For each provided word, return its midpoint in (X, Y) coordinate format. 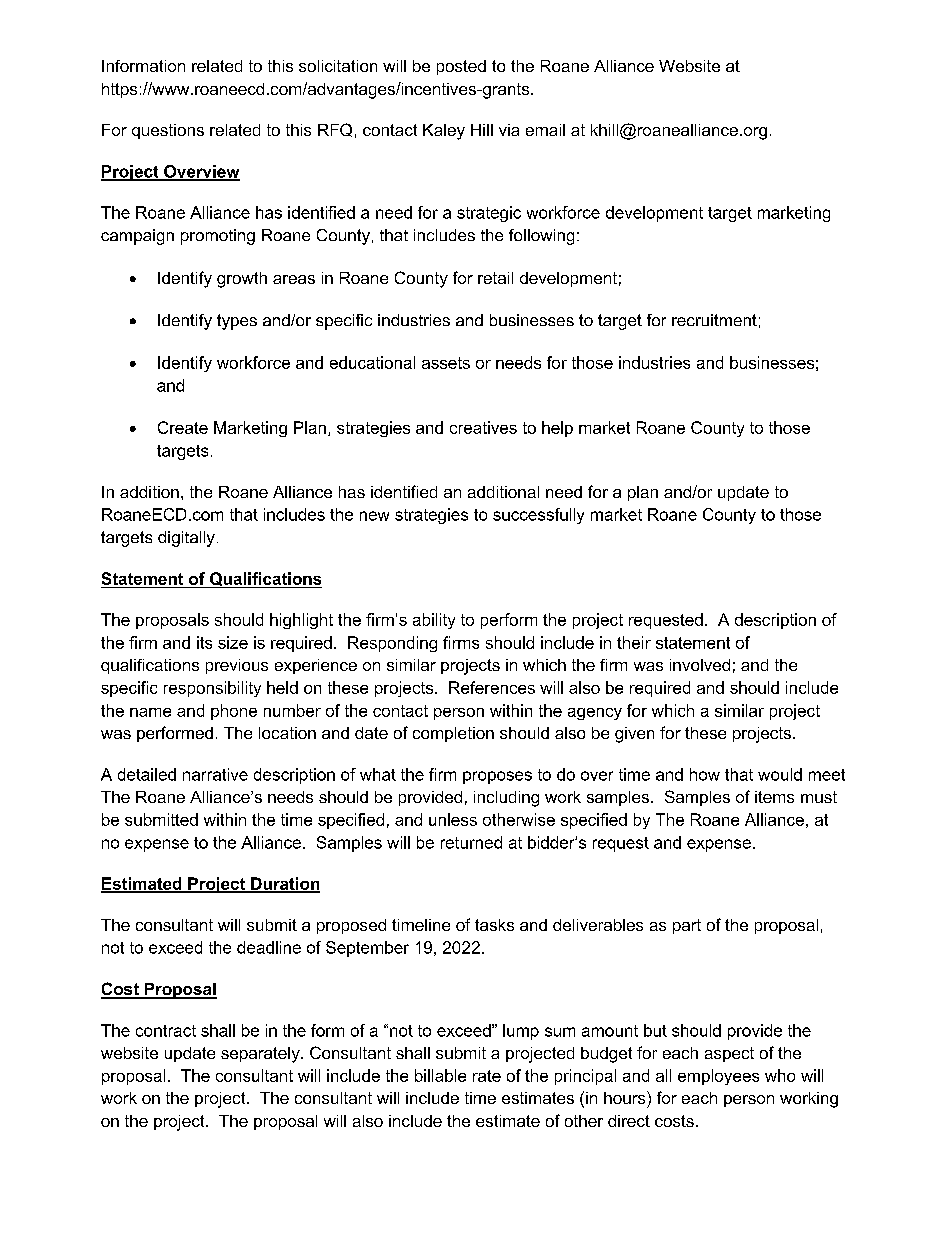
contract (166, 1031)
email (545, 130)
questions (168, 131)
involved (700, 665)
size (233, 642)
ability (434, 621)
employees (718, 1077)
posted (461, 67)
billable (440, 1075)
